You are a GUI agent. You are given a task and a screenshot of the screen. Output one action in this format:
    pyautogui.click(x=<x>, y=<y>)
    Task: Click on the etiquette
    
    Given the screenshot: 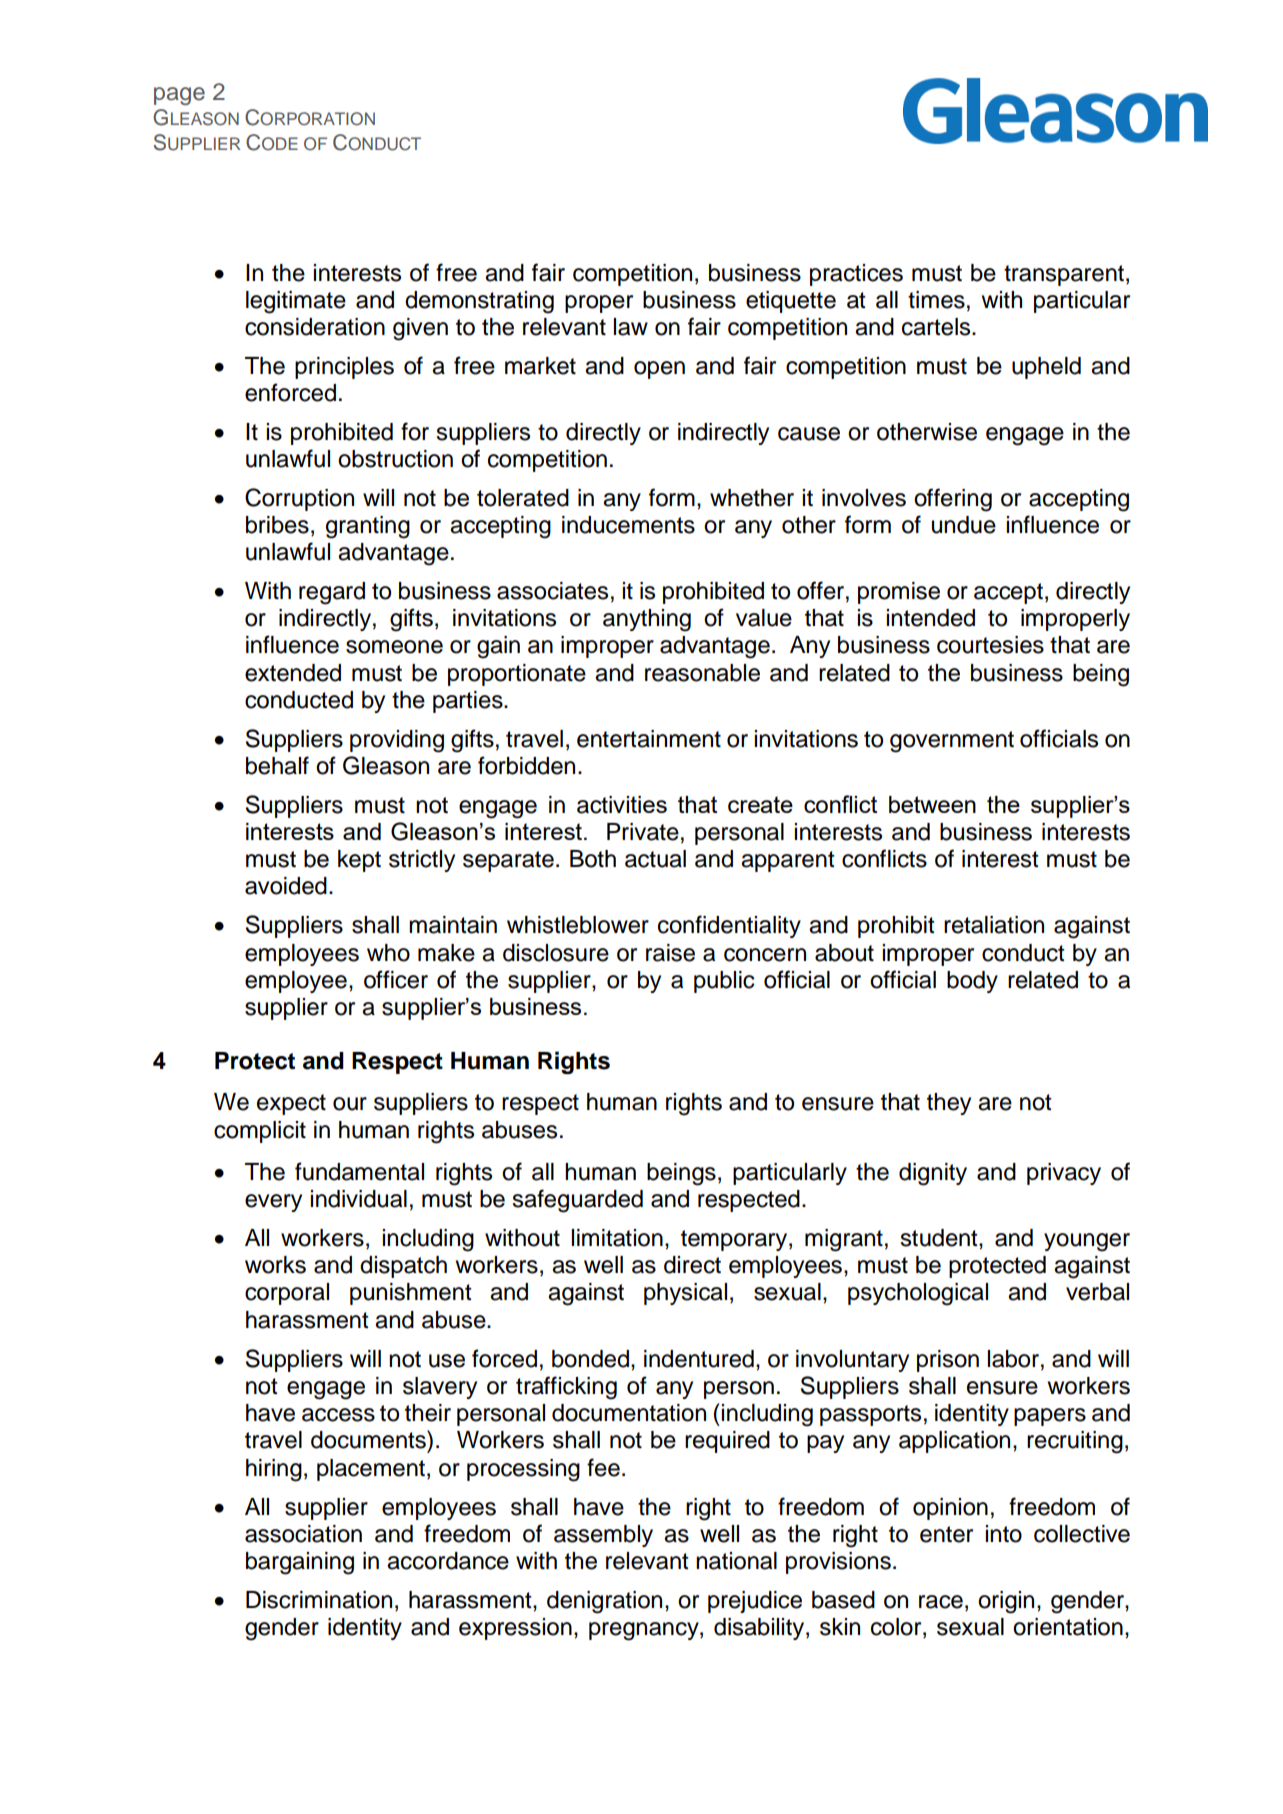 What is the action you would take?
    pyautogui.click(x=791, y=302)
